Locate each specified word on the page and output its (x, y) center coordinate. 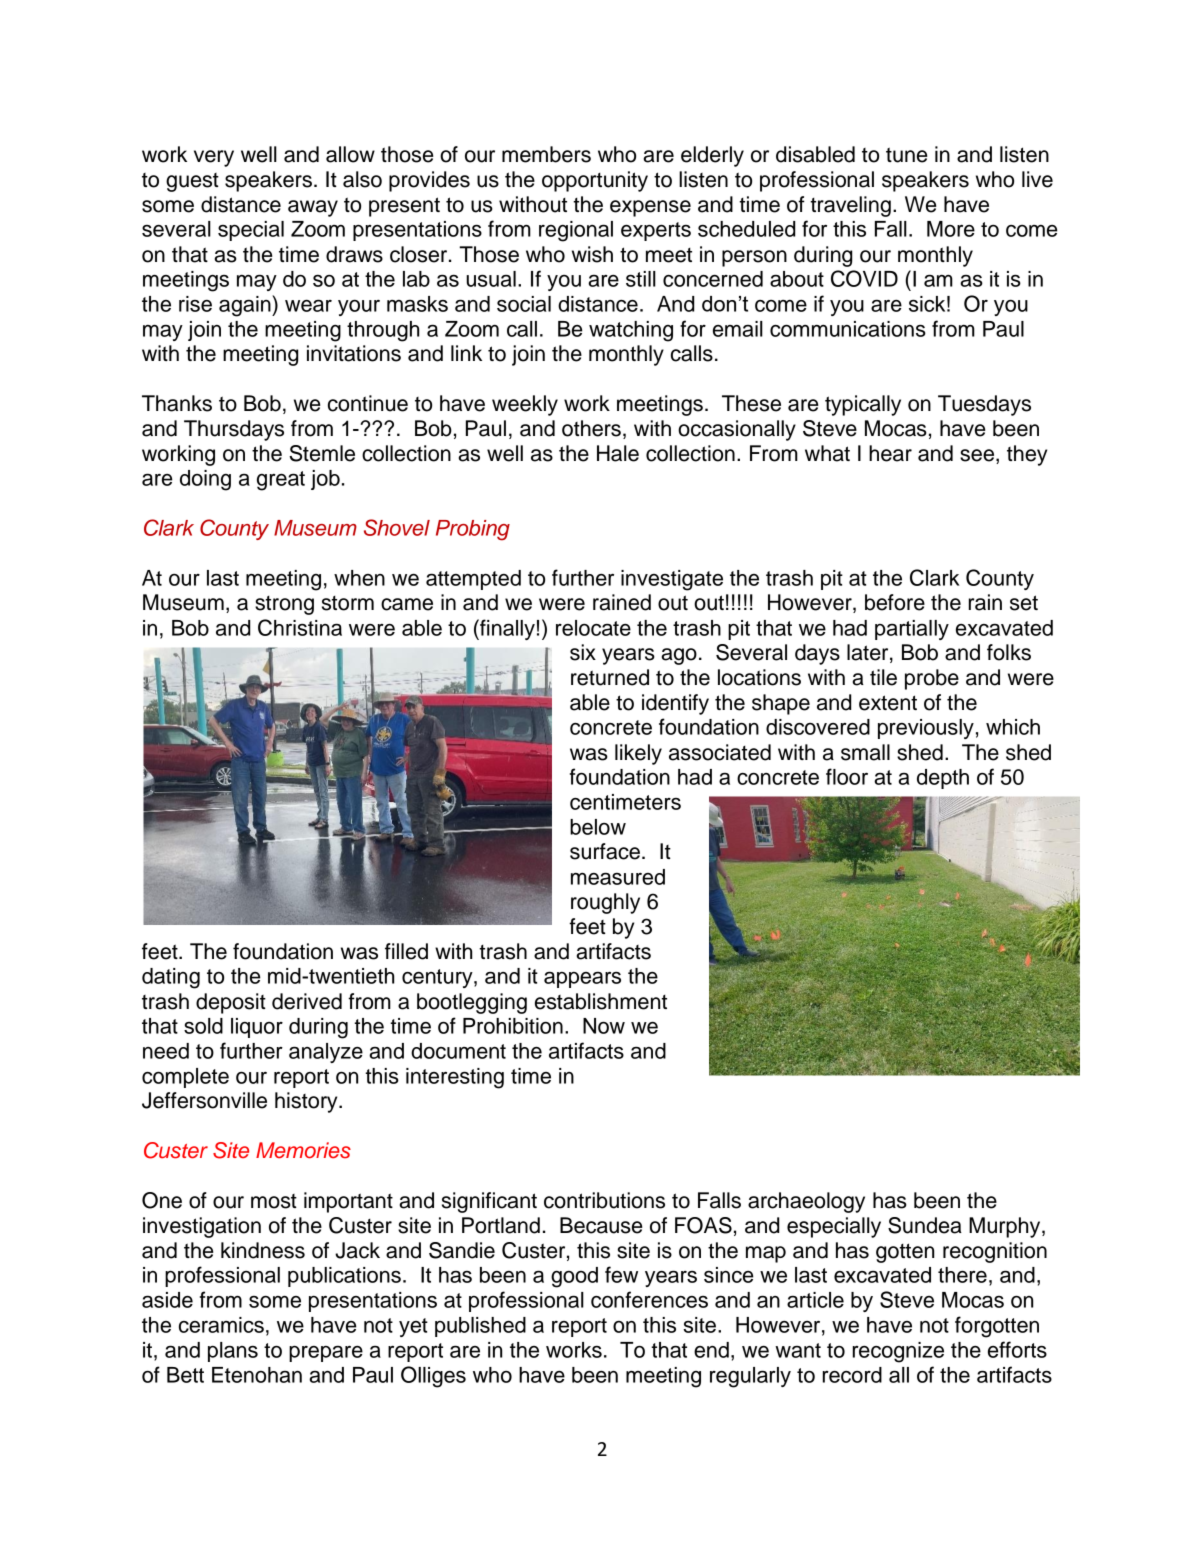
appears (582, 979)
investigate (672, 580)
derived (307, 1001)
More (951, 229)
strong (284, 605)
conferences (649, 1299)
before (895, 602)
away (313, 208)
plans (233, 1352)
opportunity (595, 181)
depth (943, 779)
